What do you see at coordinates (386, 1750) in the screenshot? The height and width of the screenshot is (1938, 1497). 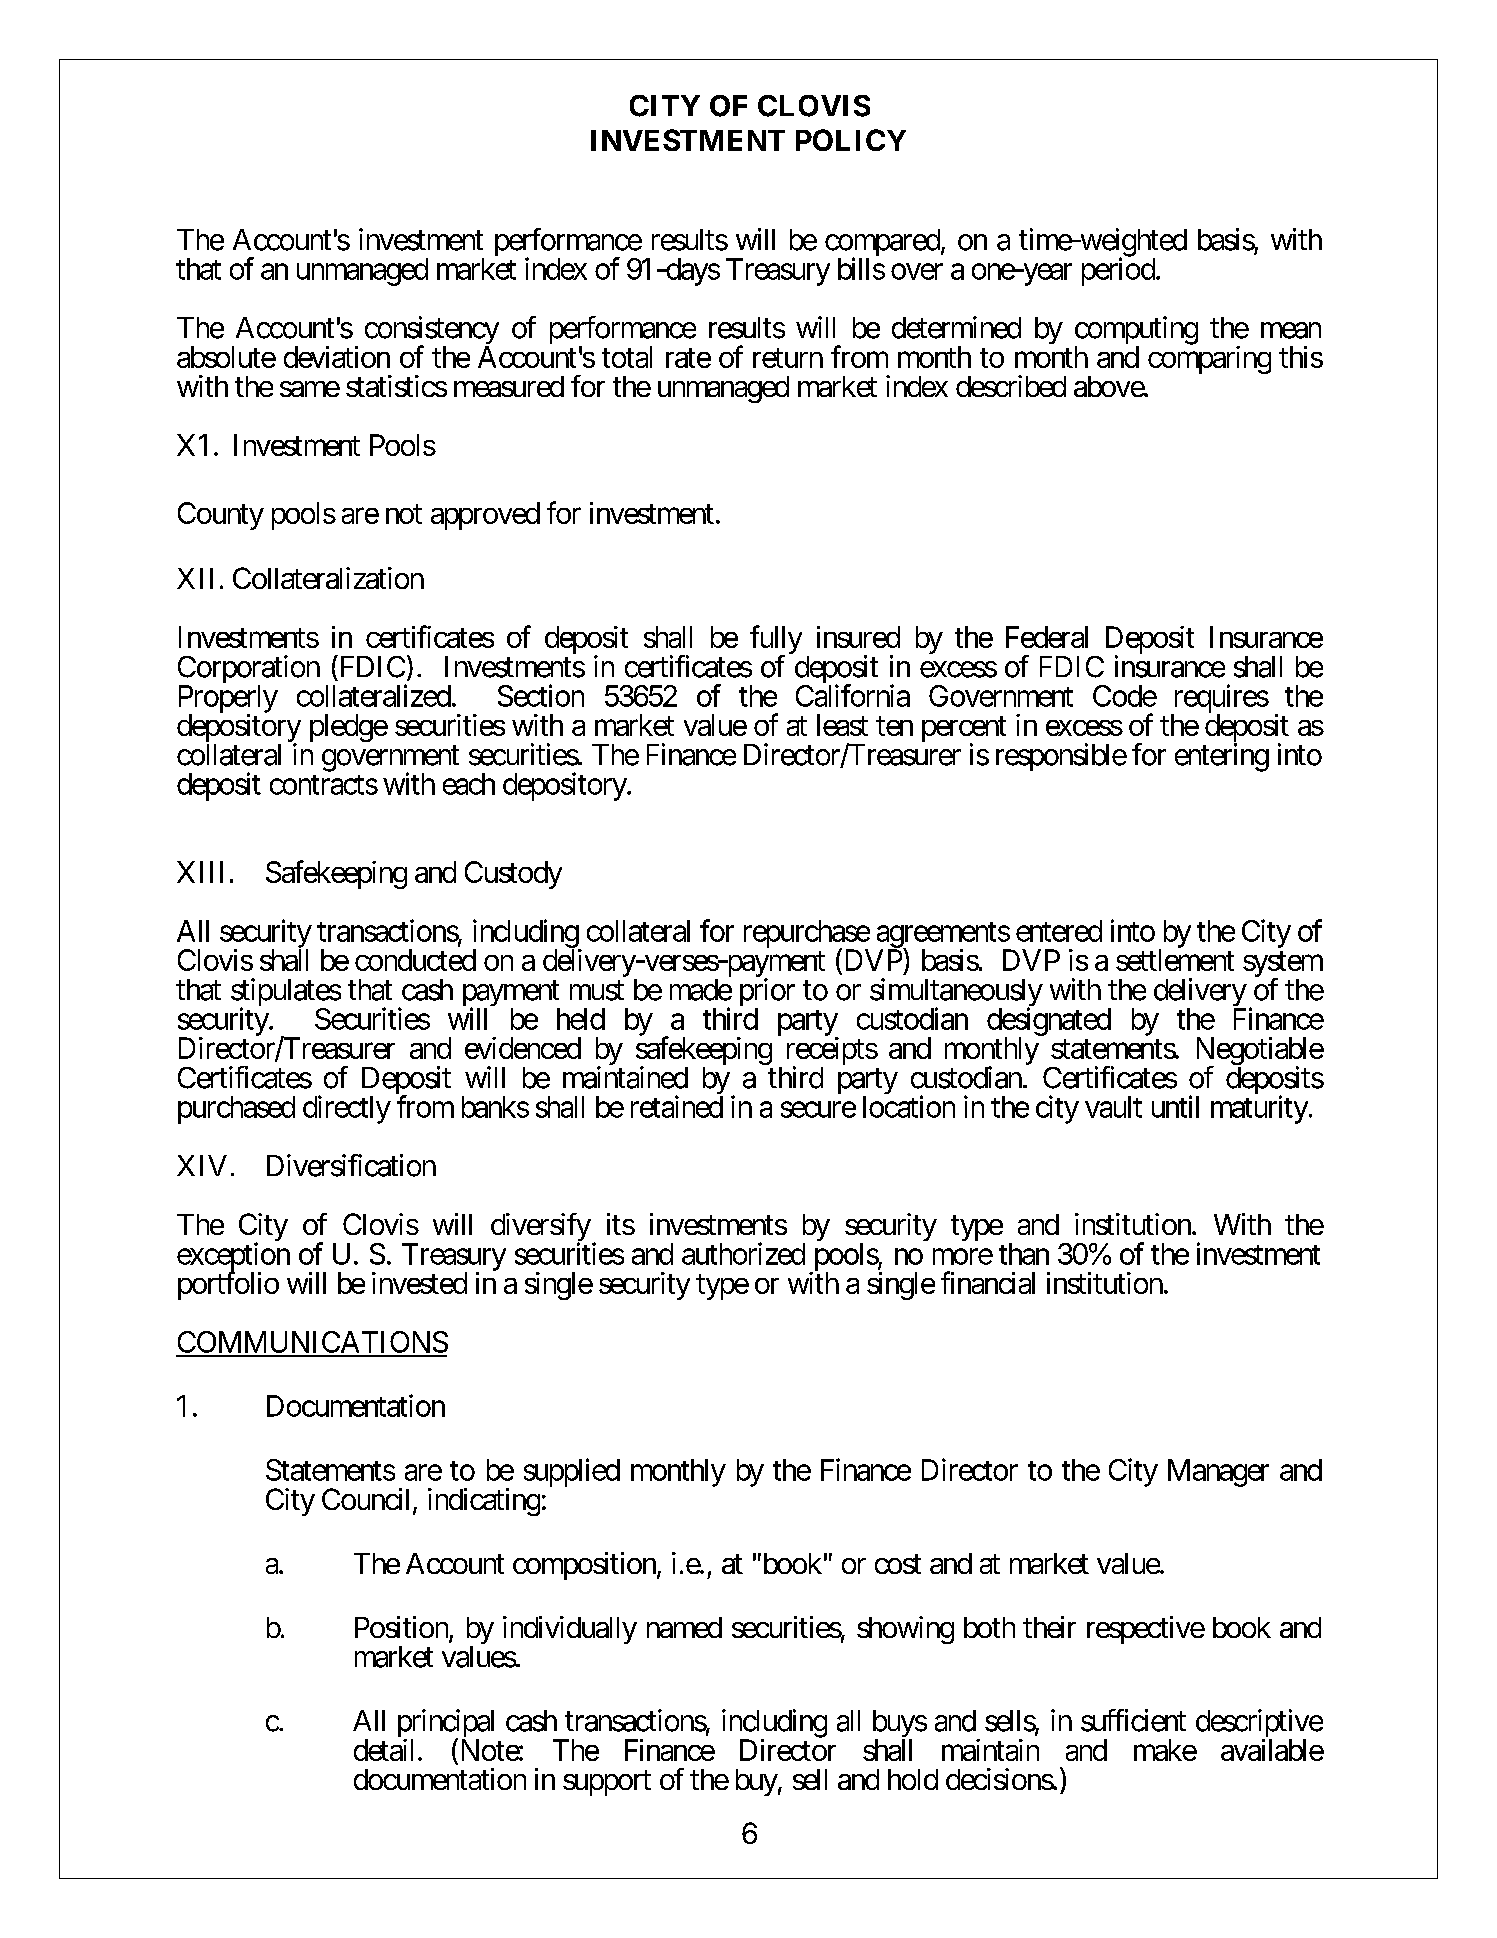 I see `detail` at bounding box center [386, 1750].
